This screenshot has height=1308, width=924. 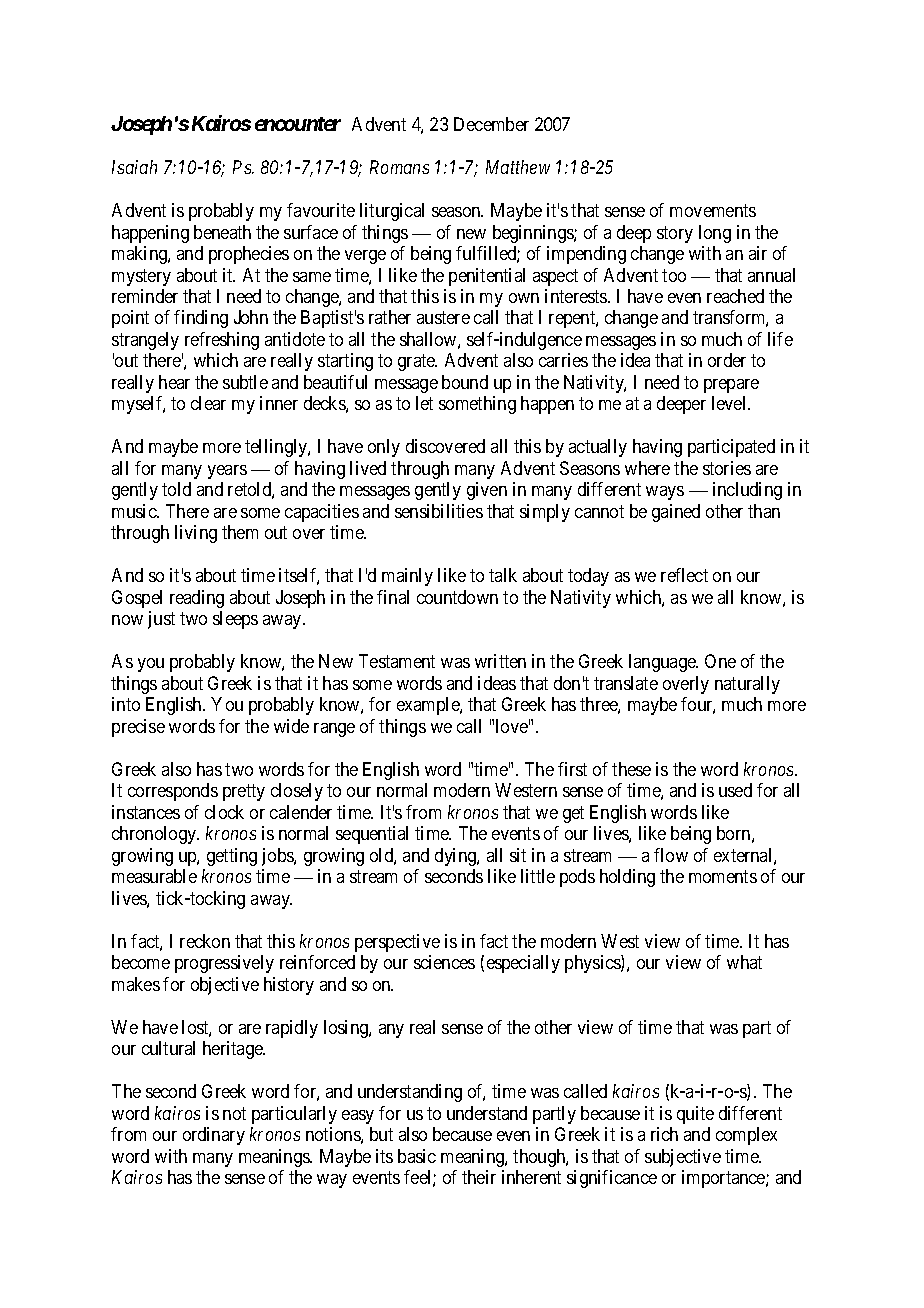 What do you see at coordinates (683, 1158) in the screenshot?
I see `subjective` at bounding box center [683, 1158].
